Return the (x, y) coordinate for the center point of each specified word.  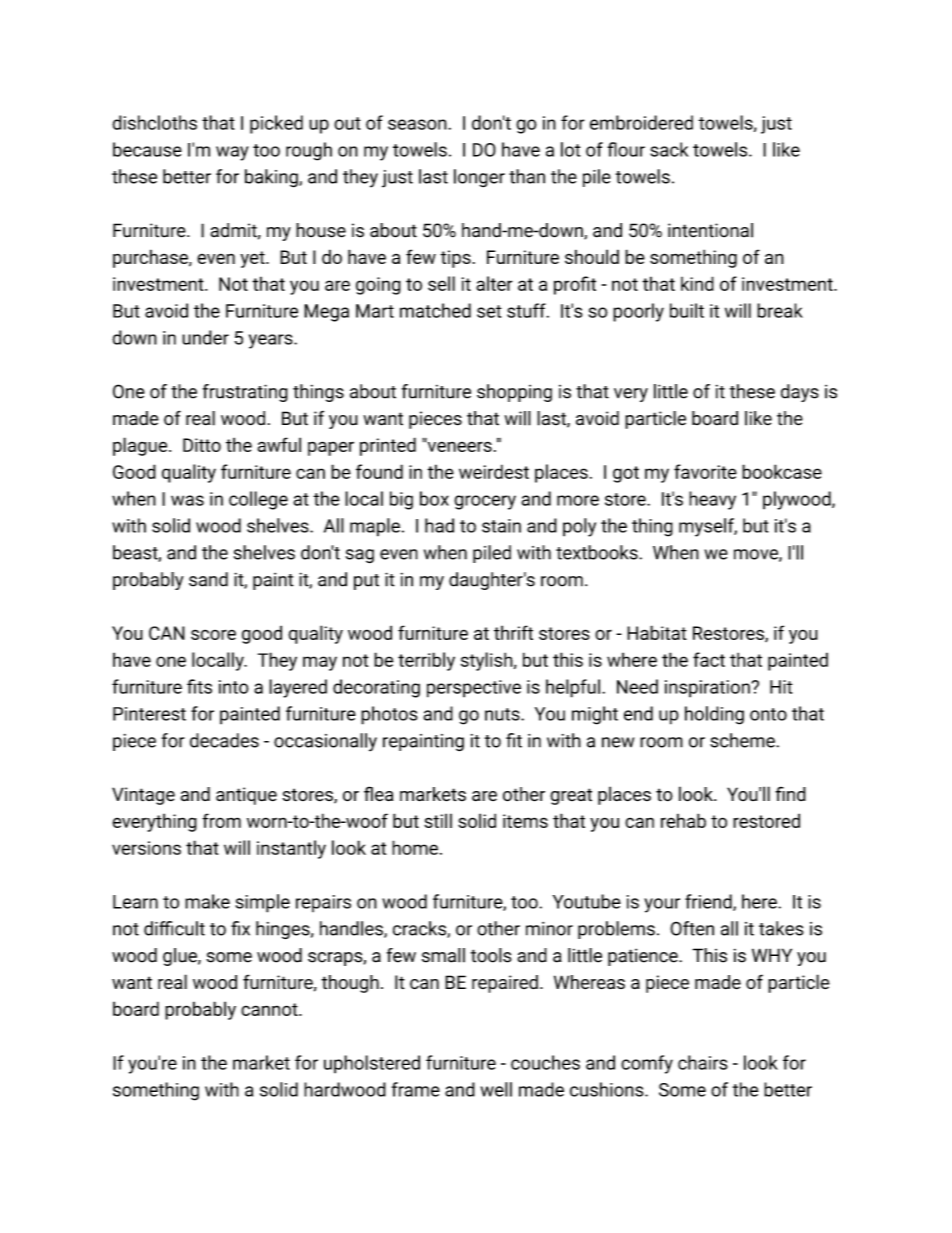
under (205, 337)
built (687, 310)
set (489, 311)
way (232, 153)
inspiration (708, 689)
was (187, 500)
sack (669, 149)
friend (709, 902)
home (415, 847)
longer (479, 178)
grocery (485, 502)
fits (199, 686)
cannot (270, 1009)
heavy (712, 500)
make (207, 901)
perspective (474, 689)
